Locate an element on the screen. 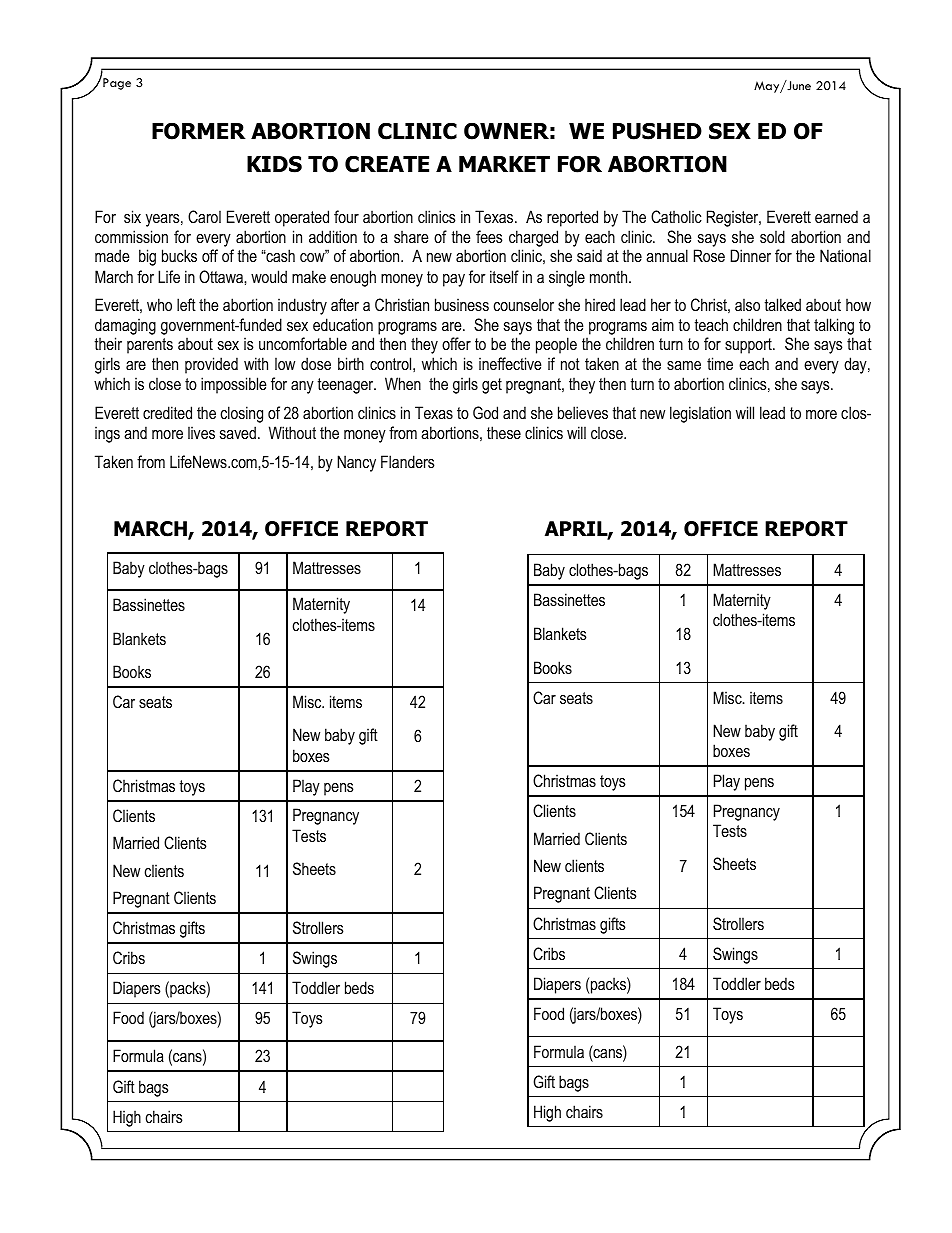 The width and height of the screenshot is (952, 1233). Page is located at coordinates (116, 83).
